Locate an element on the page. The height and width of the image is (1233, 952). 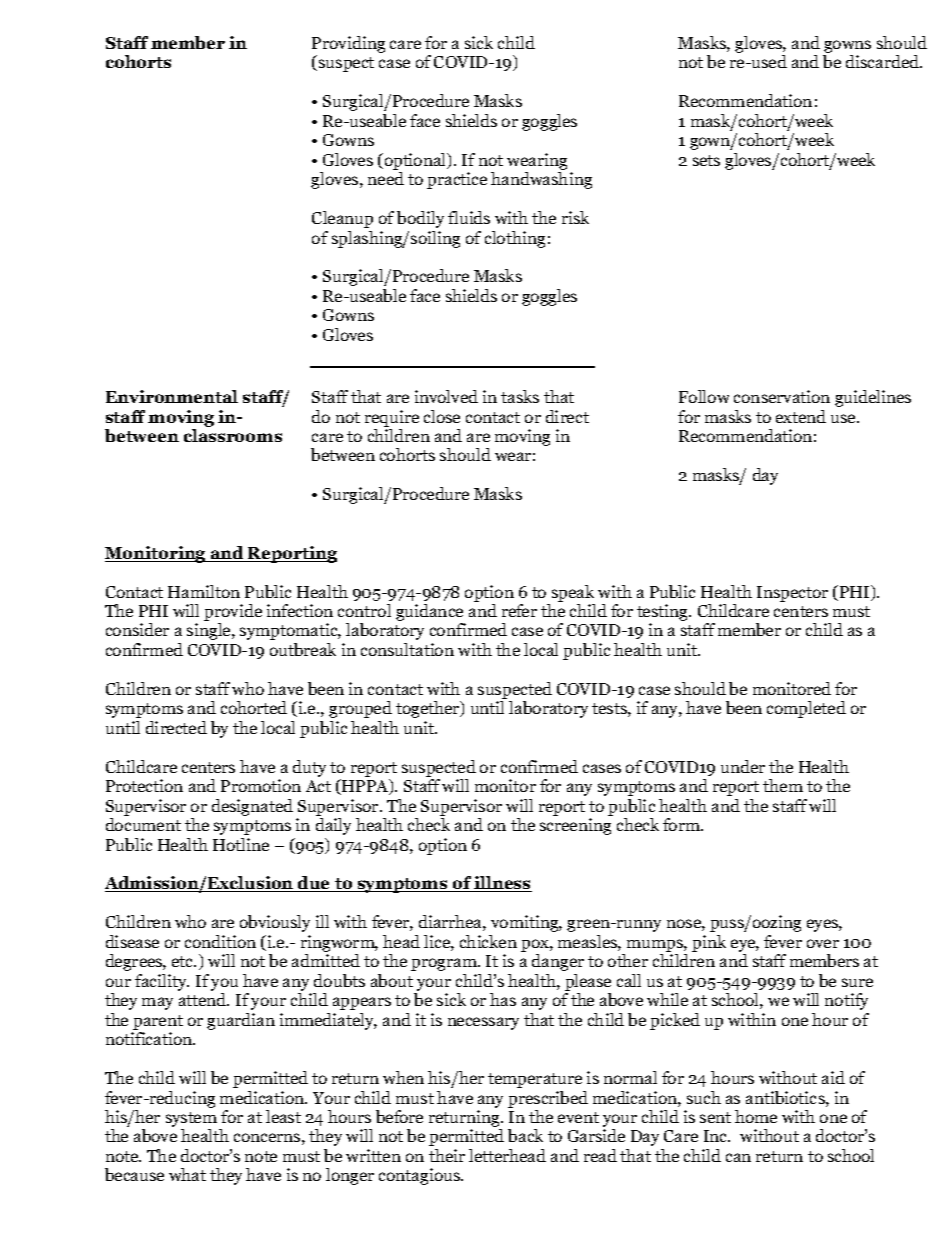
Providing is located at coordinates (348, 46).
